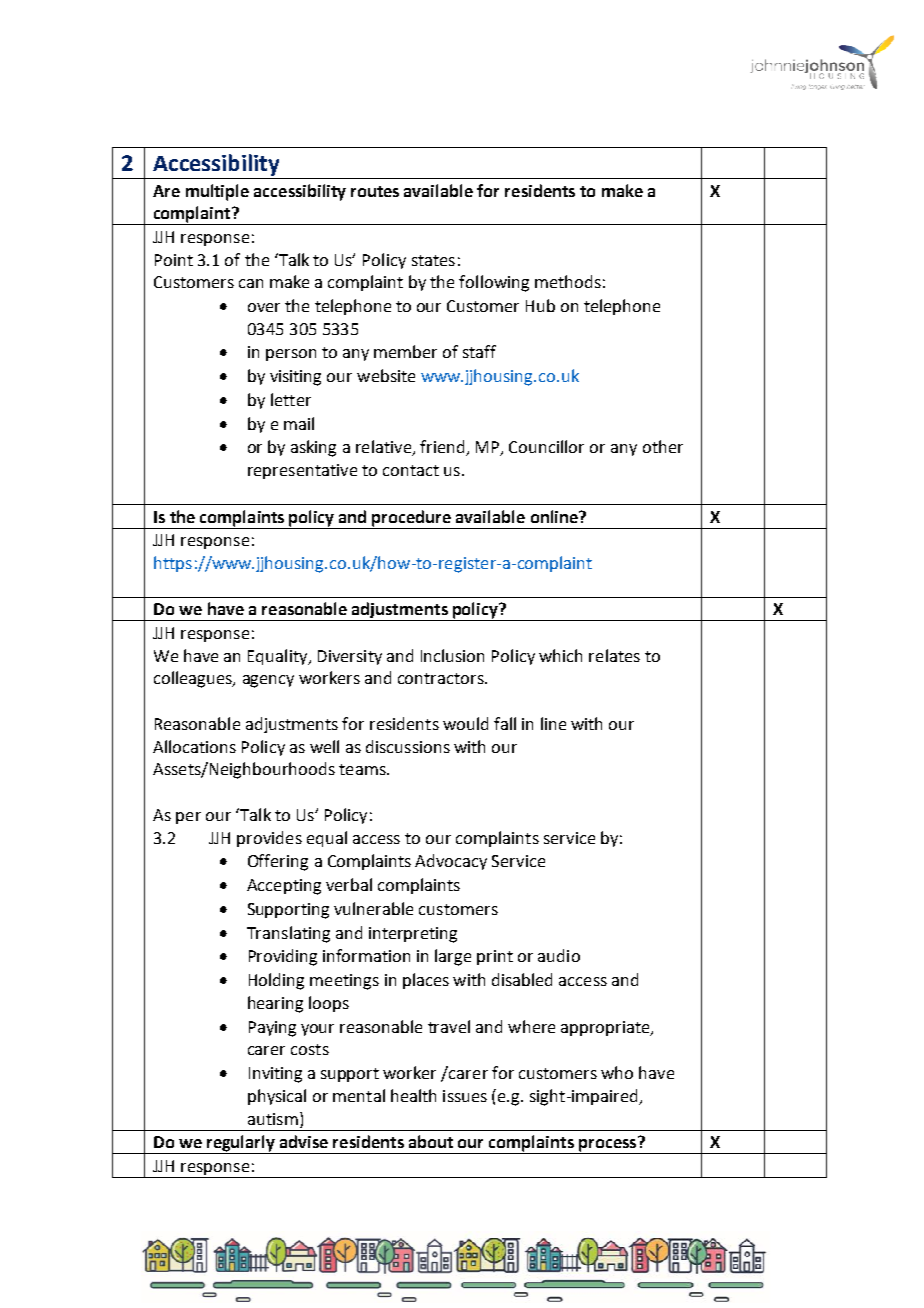 This screenshot has width=924, height=1308. Describe the element at coordinates (505, 723) in the screenshot. I see `fall` at that location.
